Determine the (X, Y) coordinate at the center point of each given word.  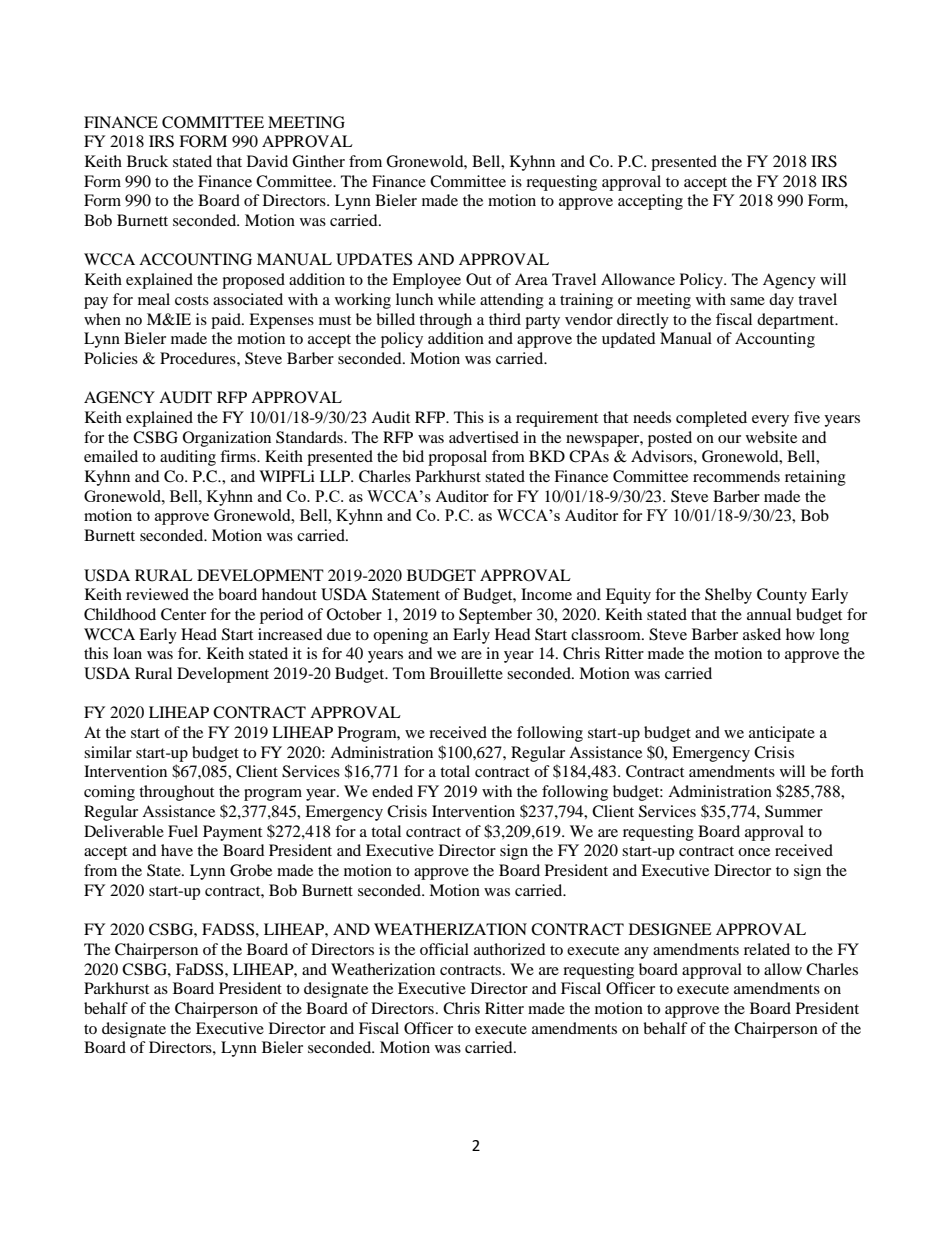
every (770, 421)
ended (392, 791)
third (505, 319)
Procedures (199, 358)
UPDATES (374, 259)
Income (546, 594)
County (782, 596)
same (747, 301)
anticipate (782, 734)
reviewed (157, 594)
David (267, 161)
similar (108, 752)
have (177, 850)
